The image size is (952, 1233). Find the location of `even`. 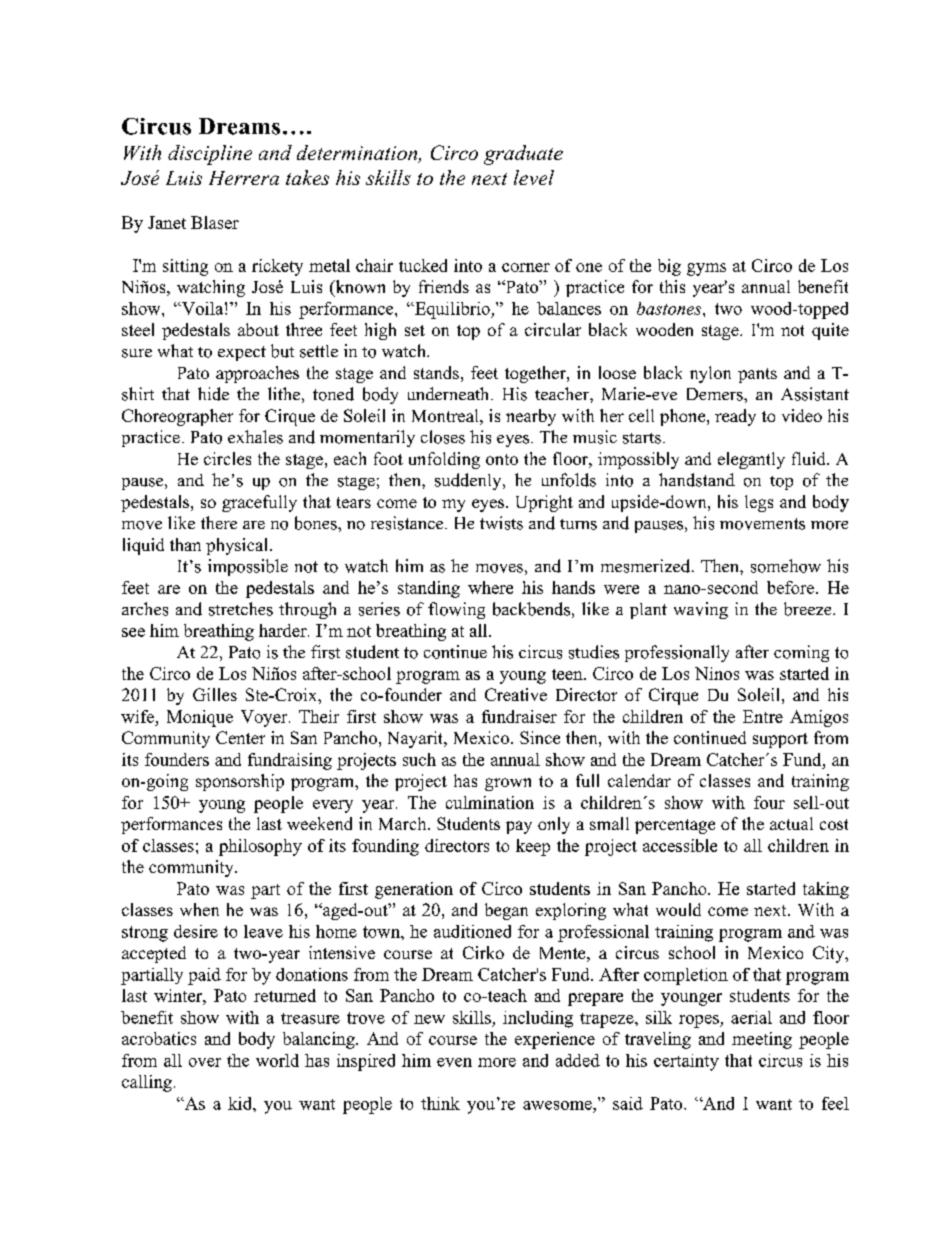

even is located at coordinates (454, 1062).
